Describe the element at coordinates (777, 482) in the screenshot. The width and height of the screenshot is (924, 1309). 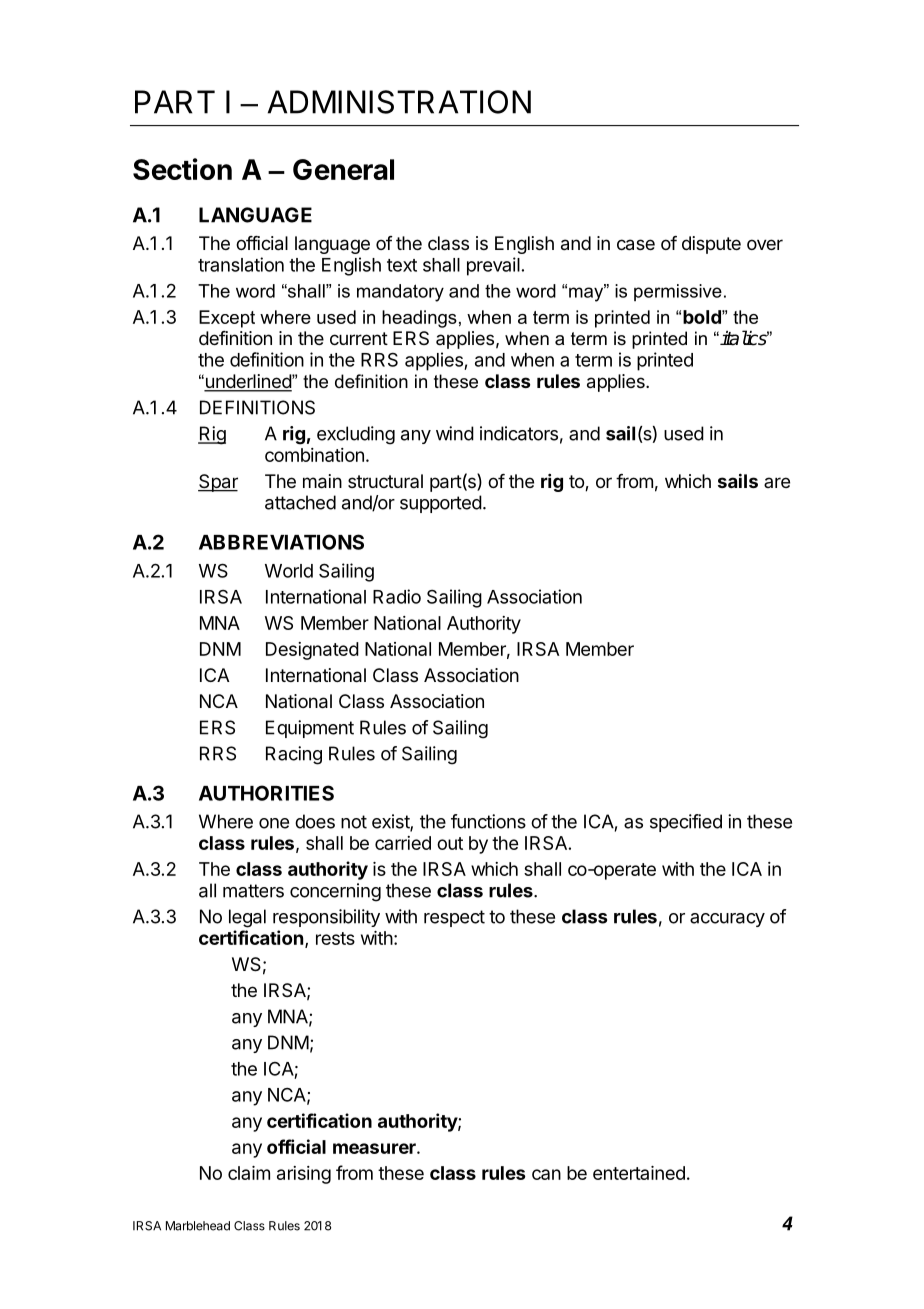
I see `are` at that location.
